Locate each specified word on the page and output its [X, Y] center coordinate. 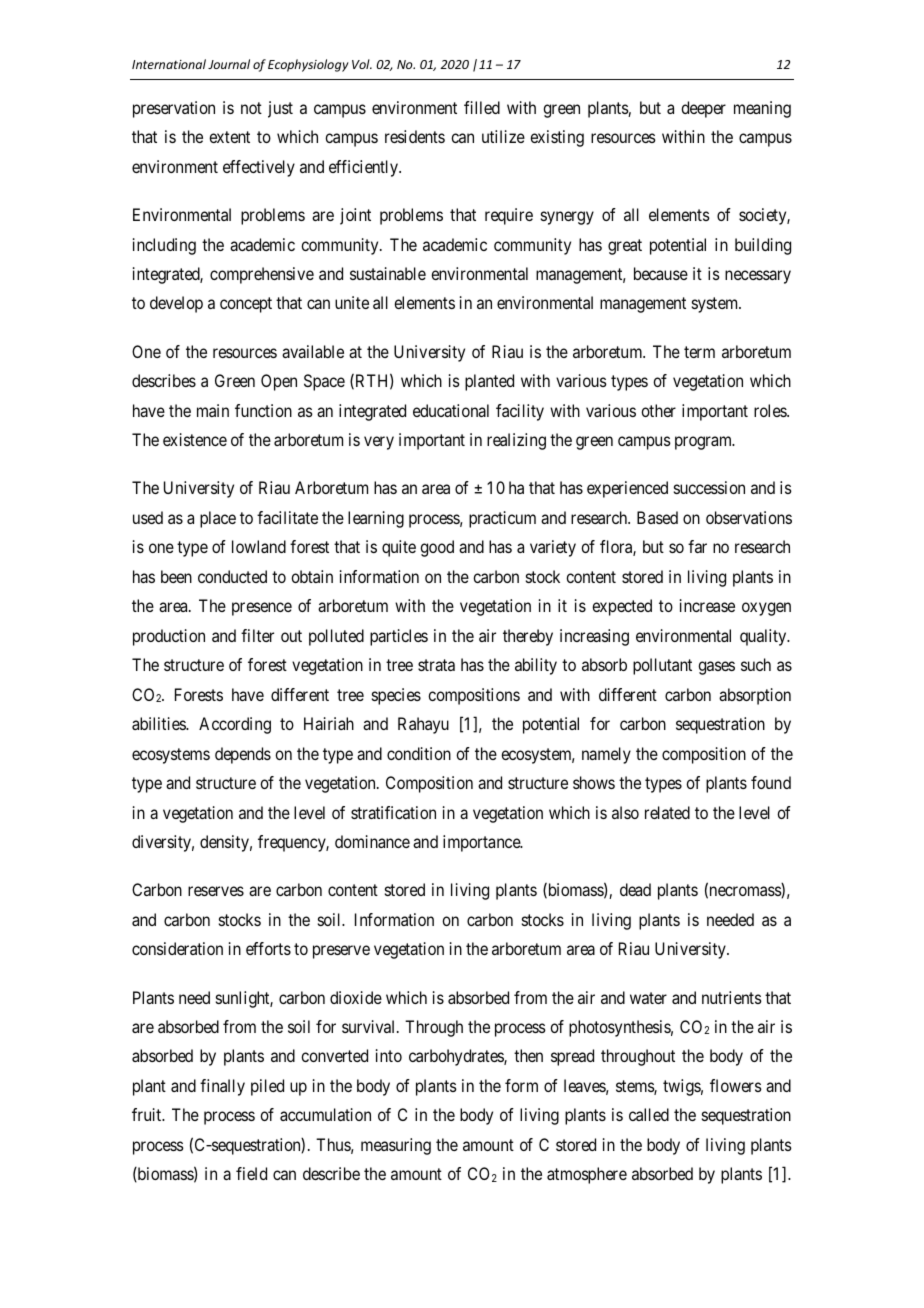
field [251, 1173]
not [251, 108]
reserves [216, 891]
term [699, 352]
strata [436, 665]
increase [707, 605]
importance [482, 843]
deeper [703, 109]
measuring [396, 1146]
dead [635, 889]
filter [257, 635]
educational [451, 410]
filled [482, 107]
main [213, 410]
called [649, 1114]
